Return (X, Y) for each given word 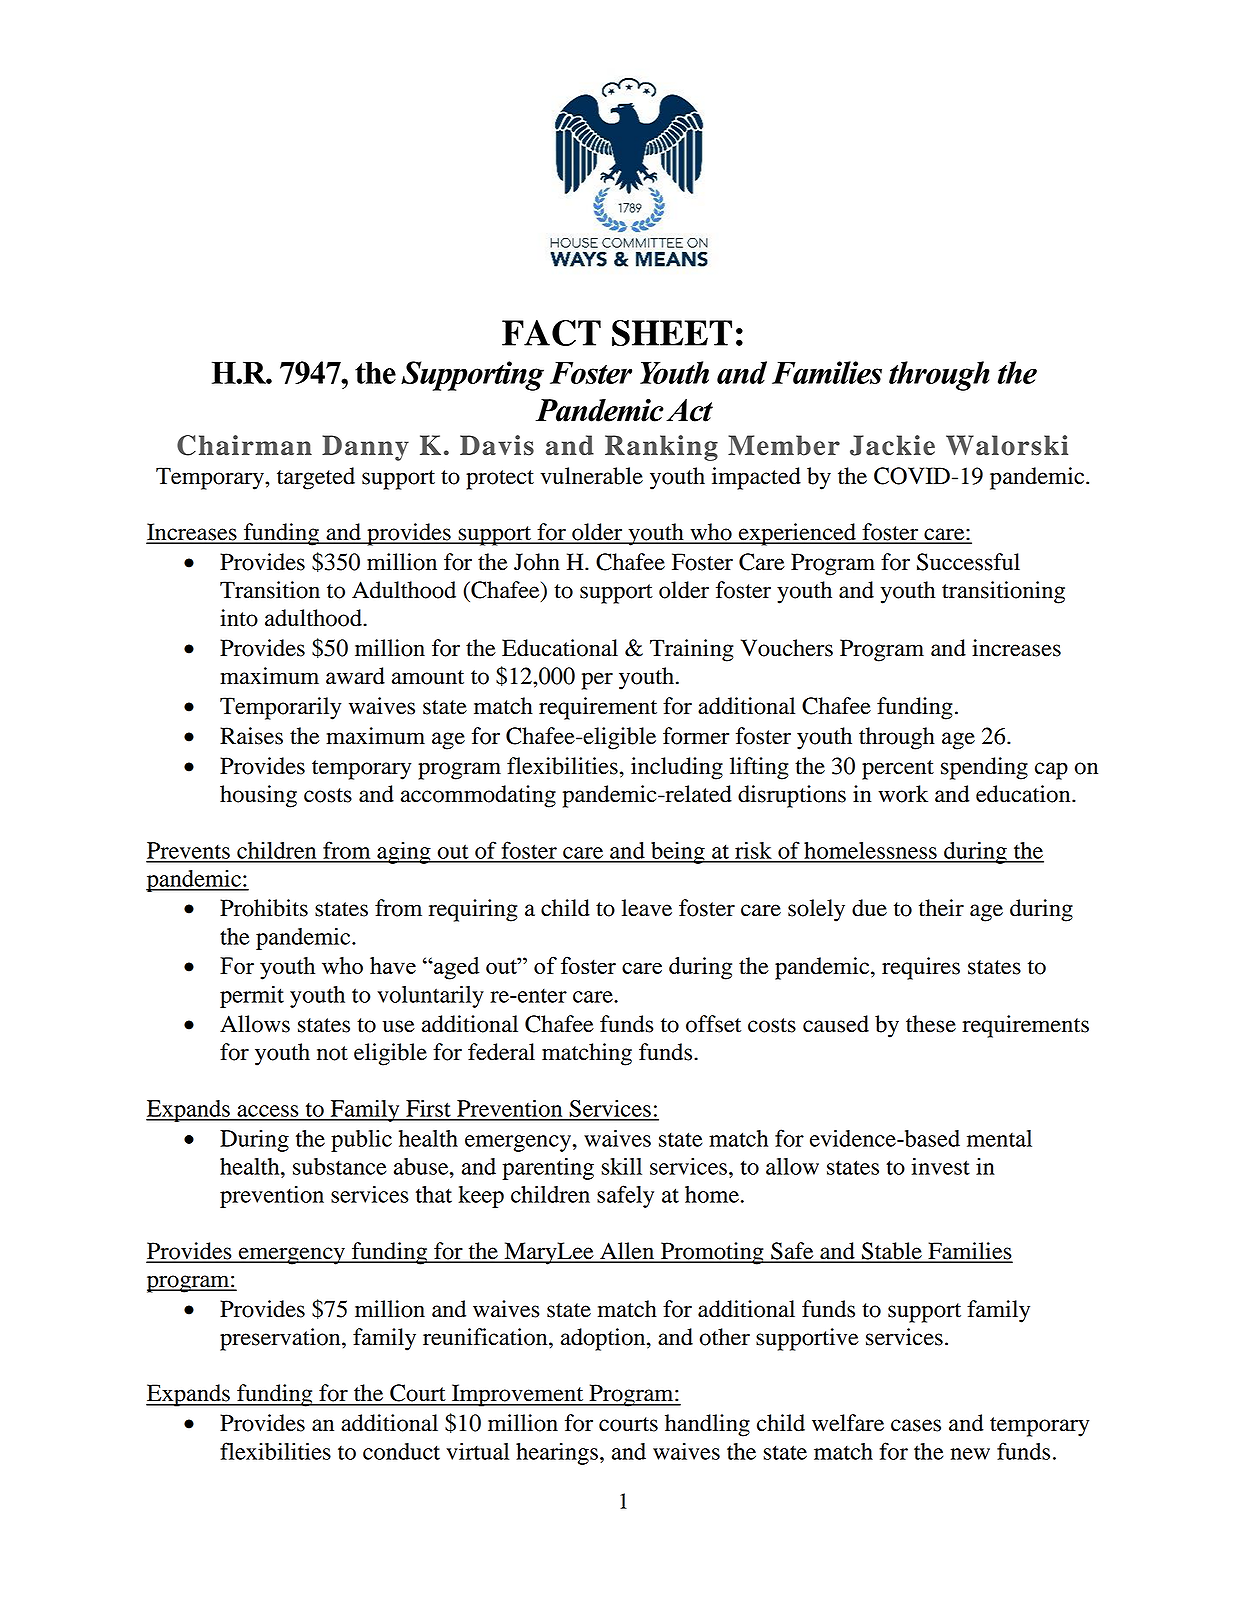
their (941, 908)
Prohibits (264, 908)
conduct (401, 1451)
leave (647, 908)
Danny (365, 448)
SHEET (672, 333)
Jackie (892, 445)
